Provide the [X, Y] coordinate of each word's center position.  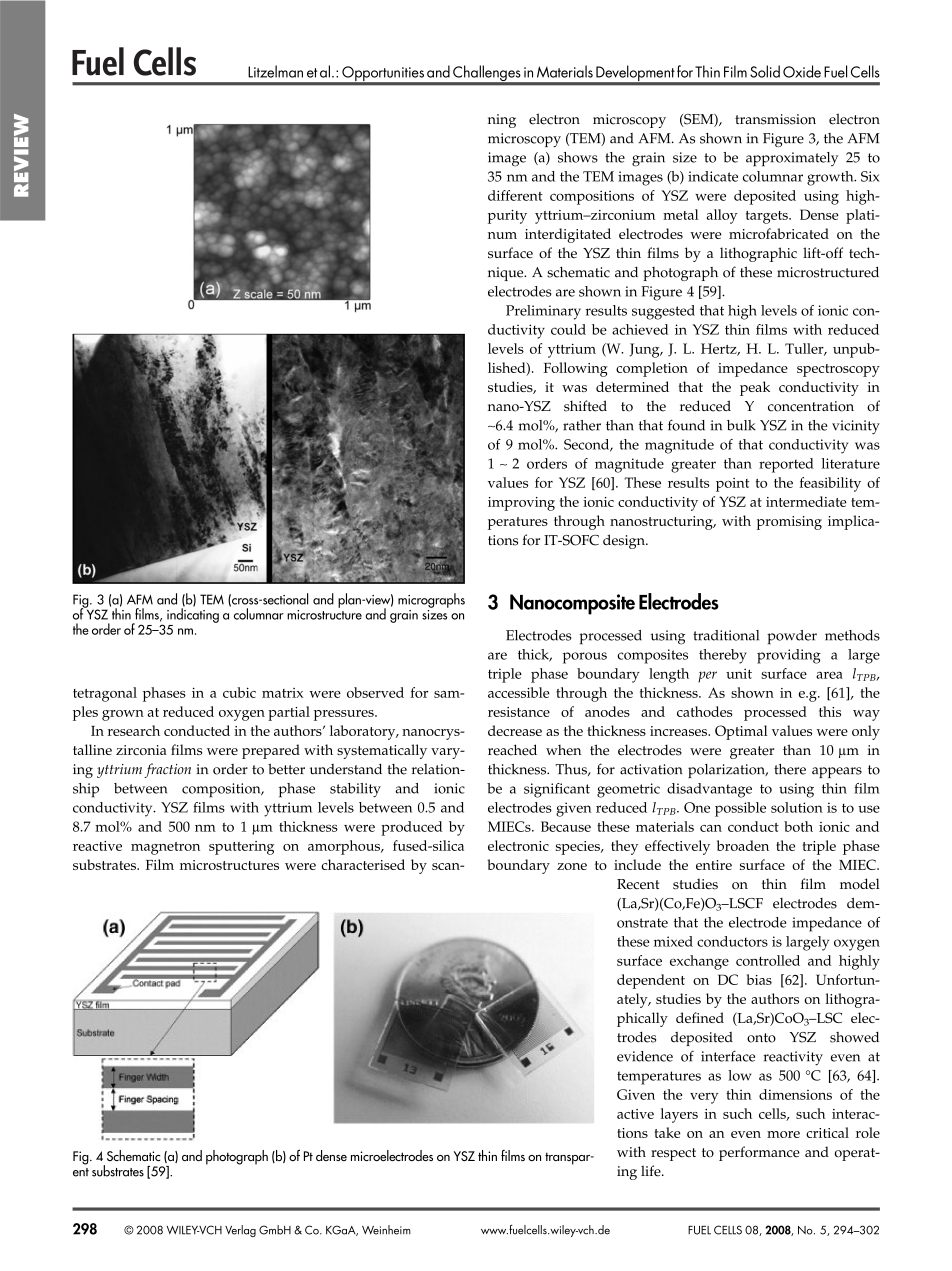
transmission [775, 119]
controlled [768, 960]
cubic [239, 692]
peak [755, 388]
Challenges [487, 74]
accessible [519, 692]
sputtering [241, 848]
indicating [193, 614]
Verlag [240, 1231]
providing [789, 656]
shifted [585, 406]
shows [578, 157]
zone [572, 866]
